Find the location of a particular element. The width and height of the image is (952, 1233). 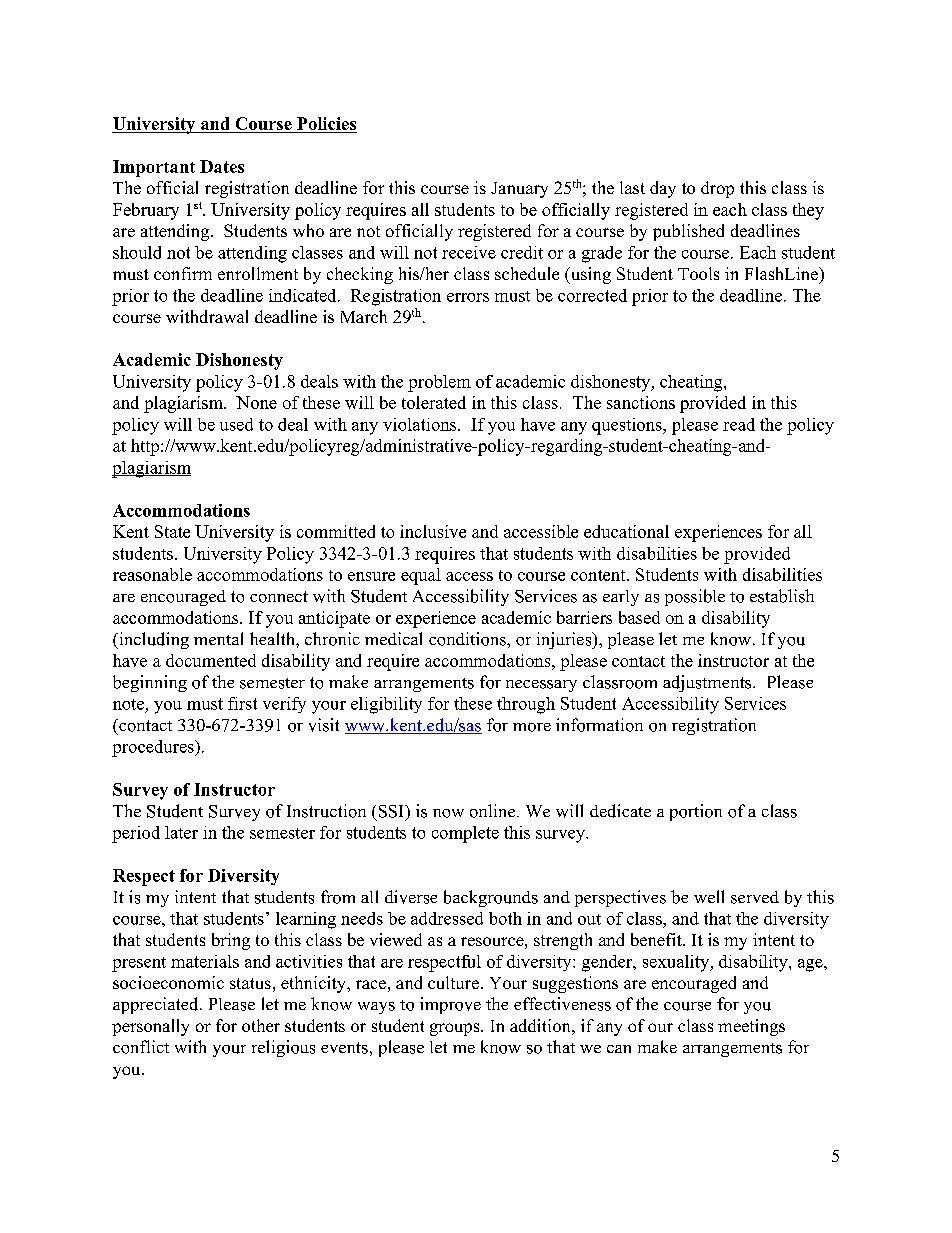

Dates is located at coordinates (222, 166).
